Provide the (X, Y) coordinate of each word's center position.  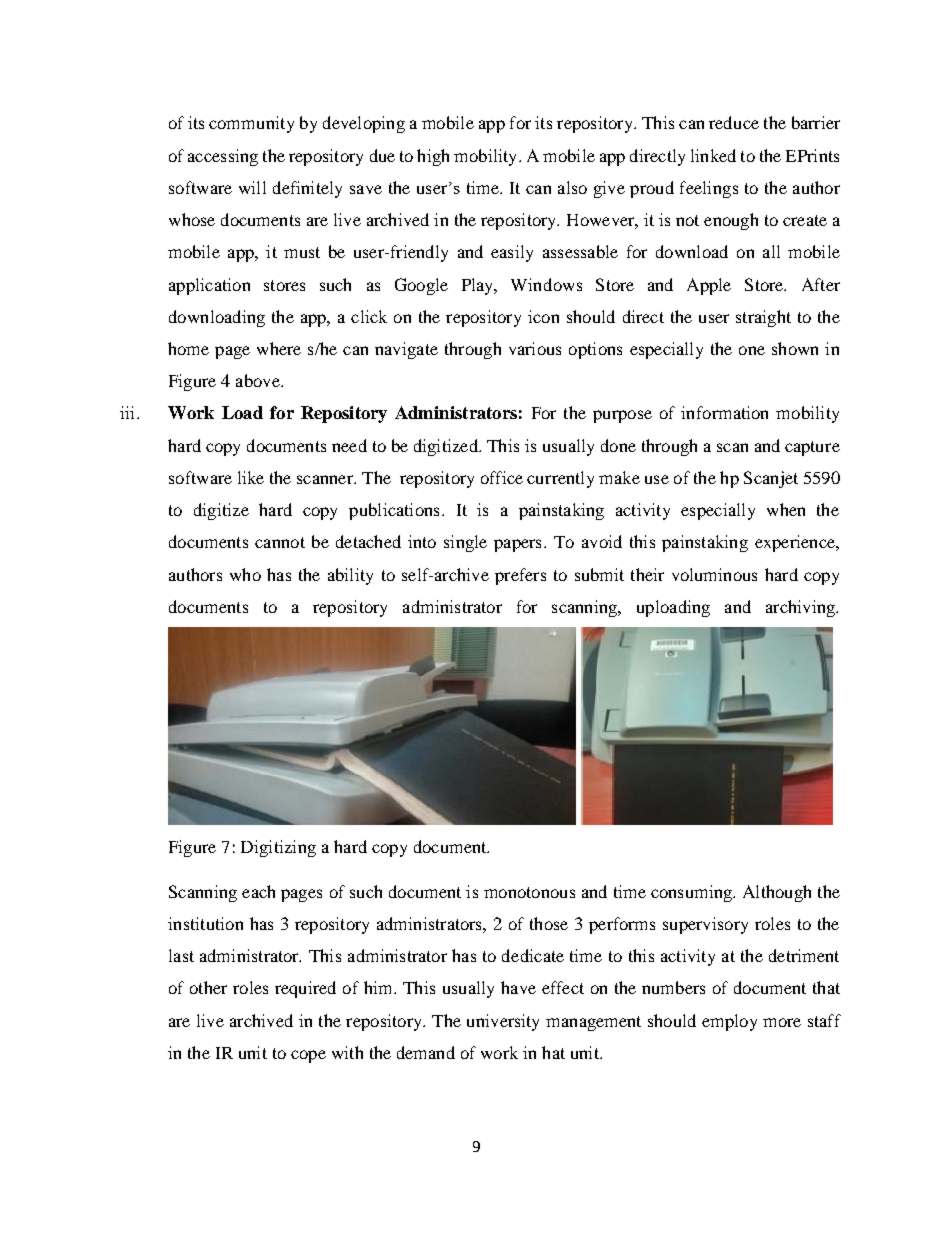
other (208, 987)
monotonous (529, 892)
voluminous (714, 574)
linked (713, 155)
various (535, 348)
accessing (223, 157)
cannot (280, 542)
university (503, 1022)
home (188, 348)
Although (777, 893)
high (433, 157)
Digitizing (278, 848)
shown (795, 348)
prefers (520, 576)
